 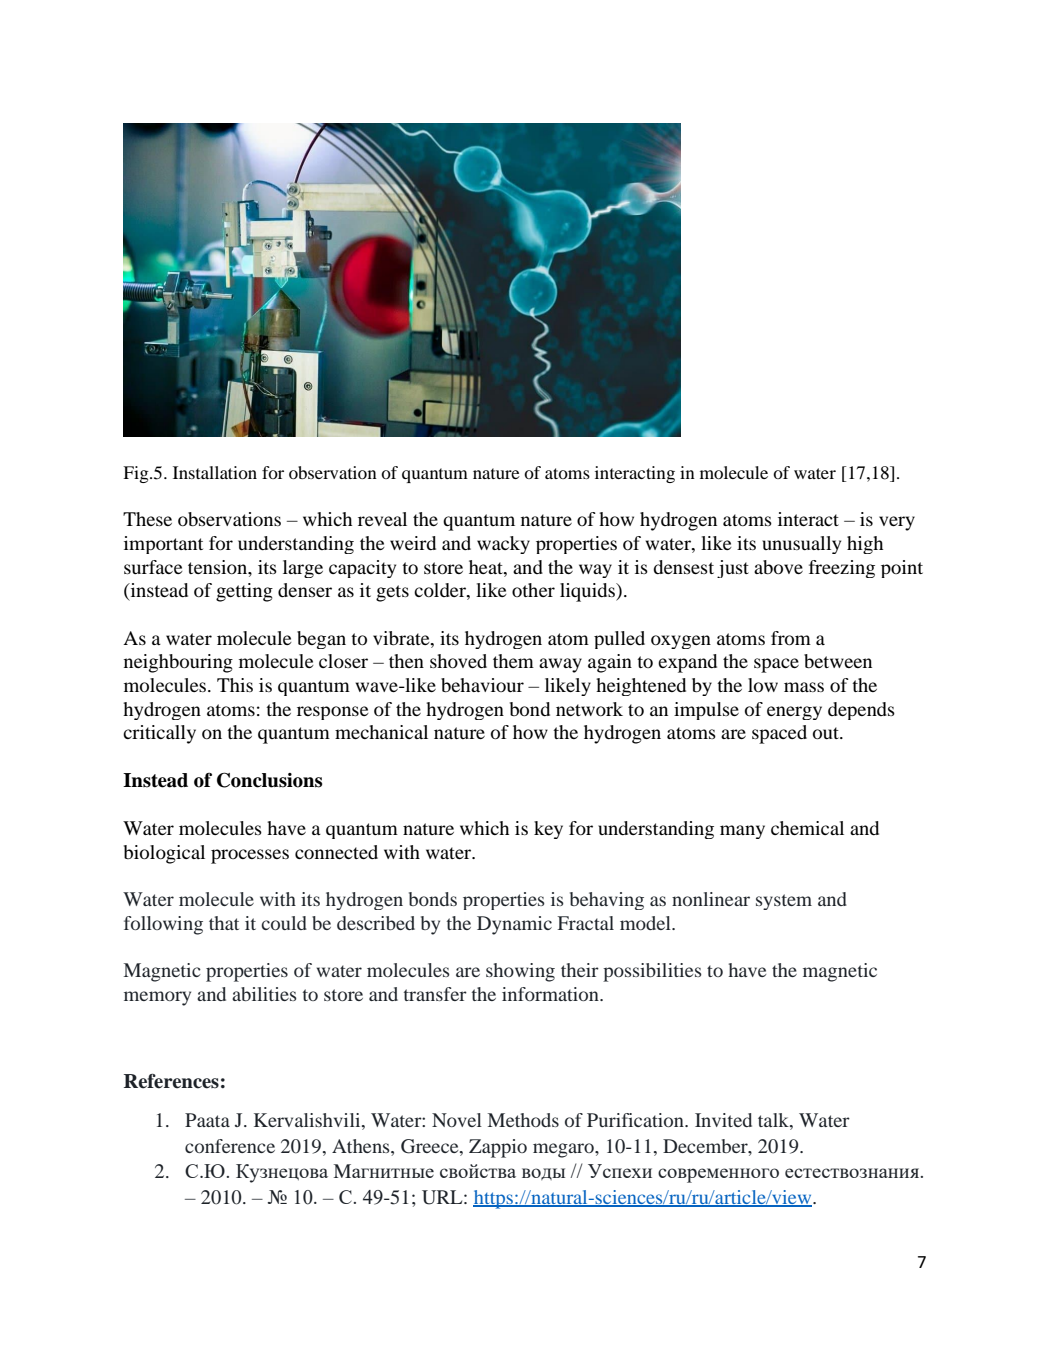 I want to click on wacky, so click(x=503, y=545).
